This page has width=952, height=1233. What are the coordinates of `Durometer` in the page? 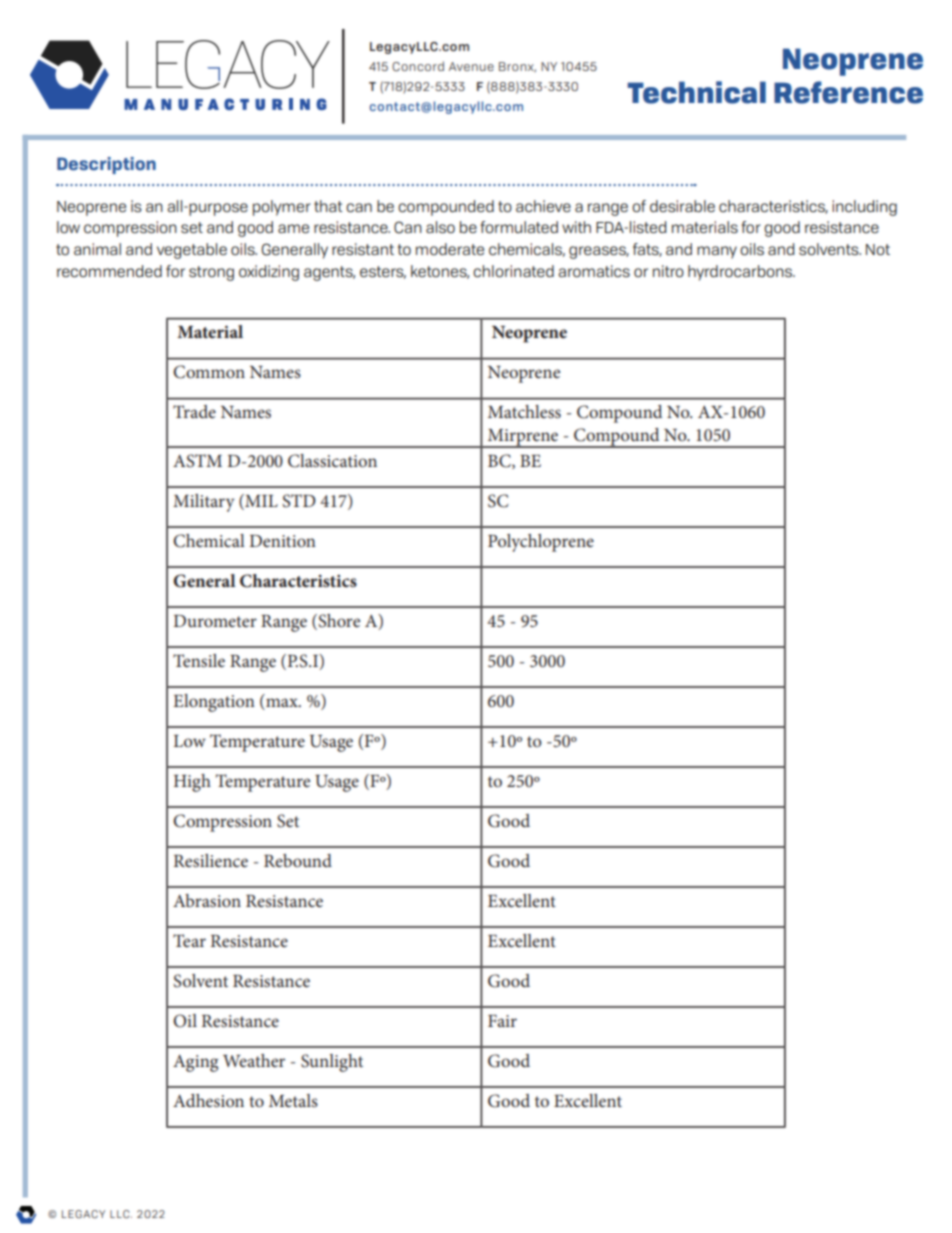 It's located at (215, 621).
